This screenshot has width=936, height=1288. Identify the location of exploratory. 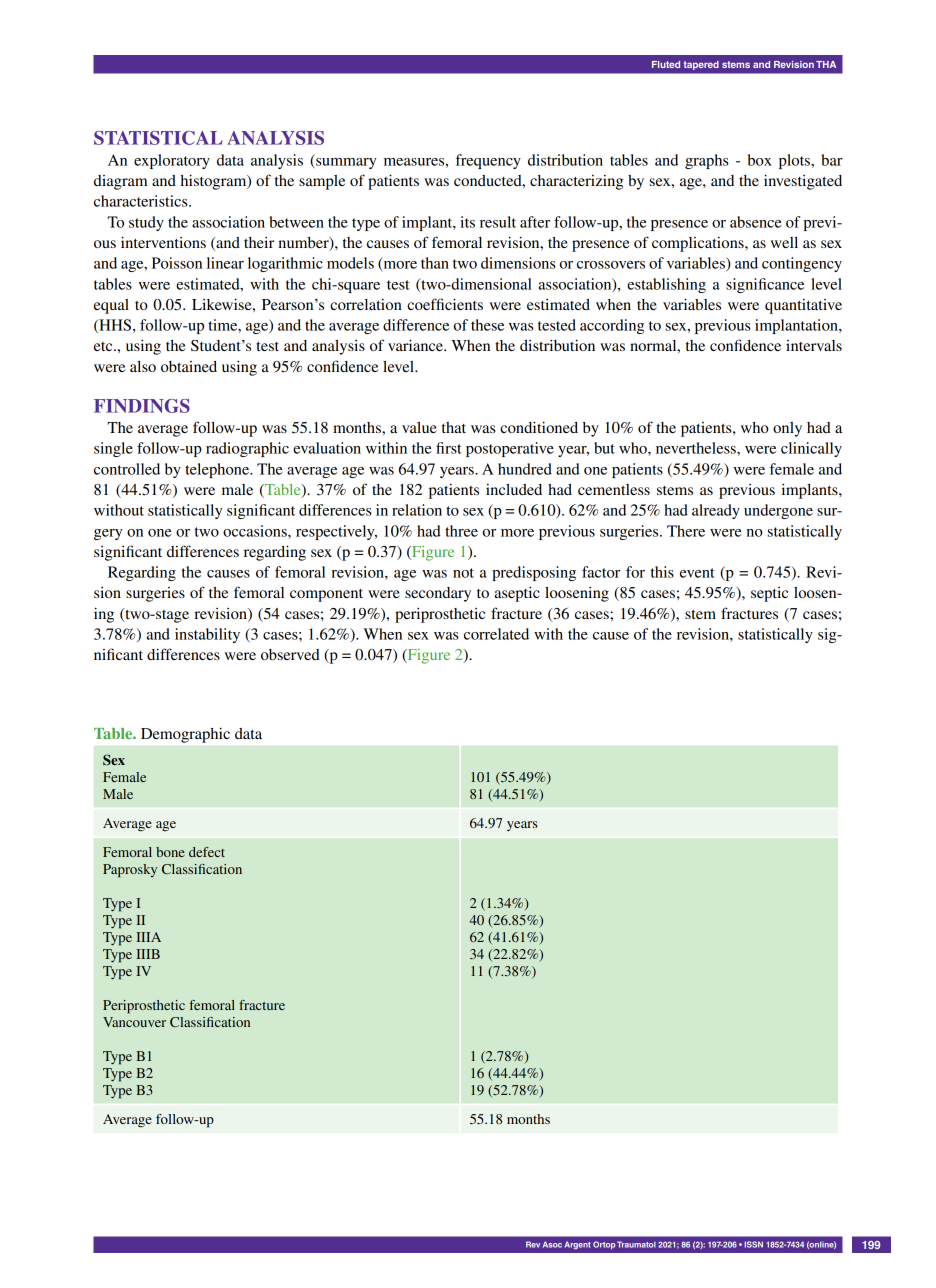
(172, 161).
